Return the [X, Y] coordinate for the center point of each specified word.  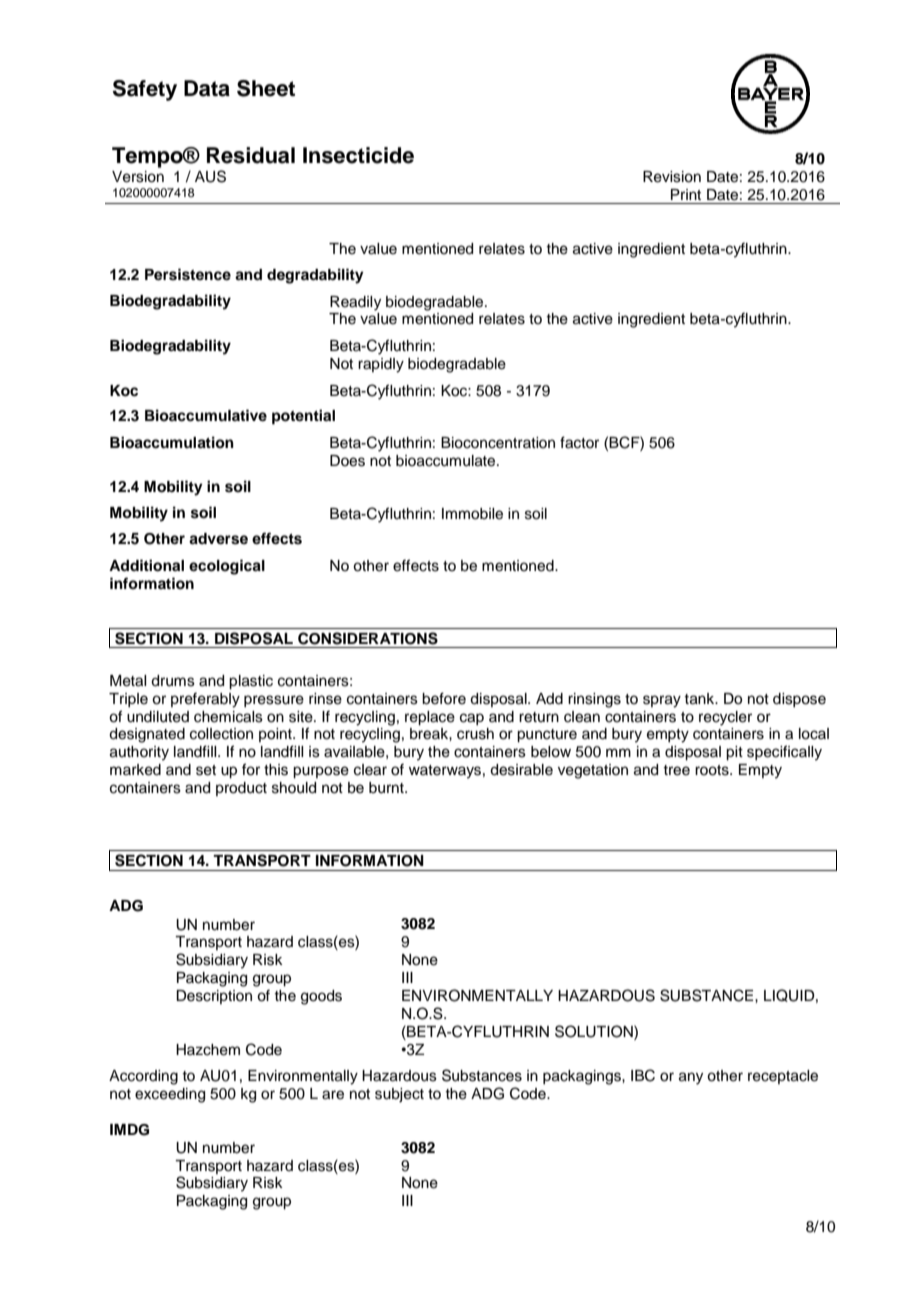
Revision [672, 177]
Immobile [472, 514]
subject [399, 1095]
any [691, 1078]
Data [207, 88]
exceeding [170, 1095]
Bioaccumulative [206, 415]
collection [221, 734]
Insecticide [358, 155]
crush [475, 734]
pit [734, 753]
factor [579, 442]
